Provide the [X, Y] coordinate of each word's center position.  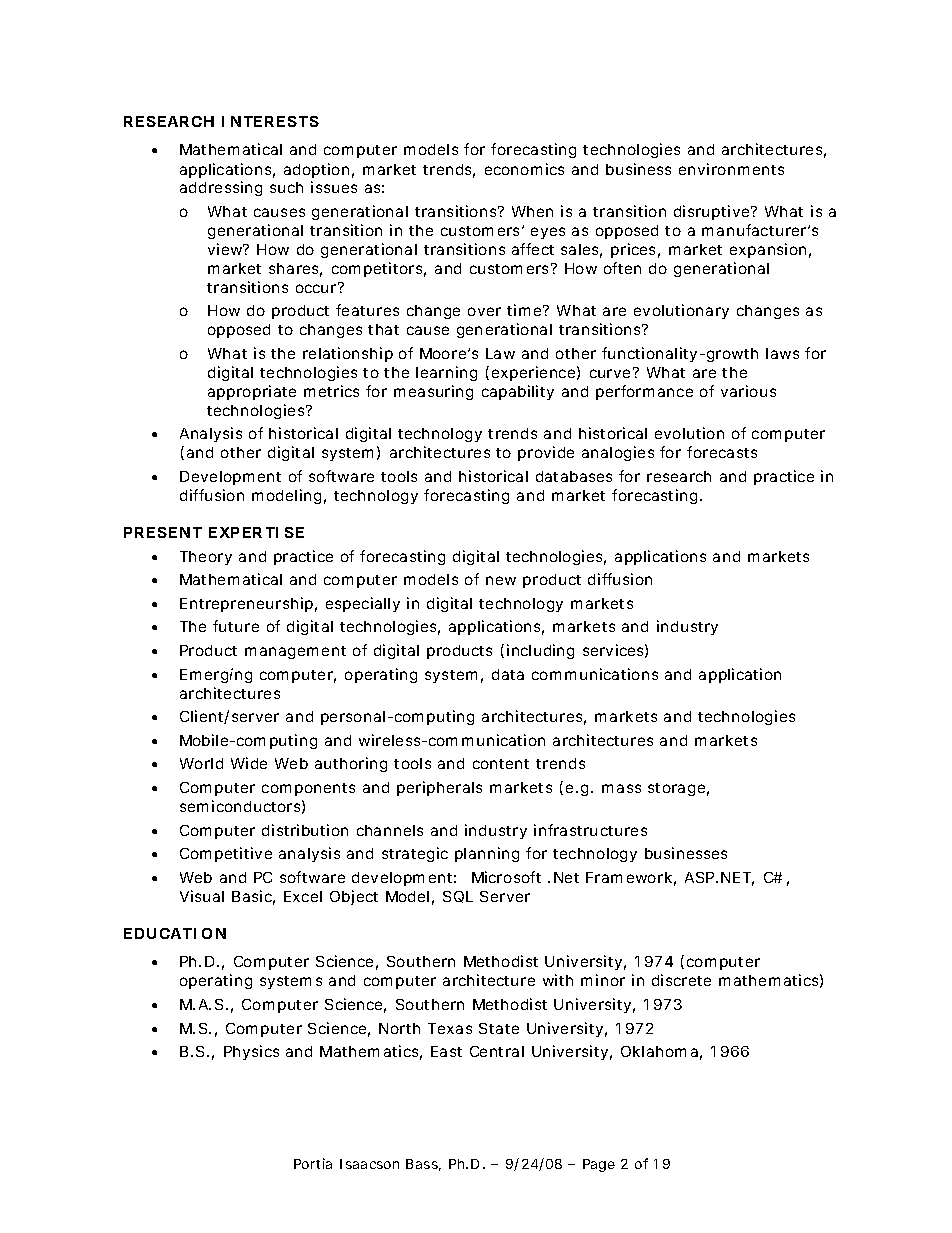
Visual [202, 896]
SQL [458, 897]
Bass [423, 1165]
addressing [221, 188]
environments [731, 169]
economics [524, 169]
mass [621, 788]
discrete [681, 980]
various [748, 391]
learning [446, 373]
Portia [313, 1163]
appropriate [252, 392]
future [236, 626]
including [540, 651]
